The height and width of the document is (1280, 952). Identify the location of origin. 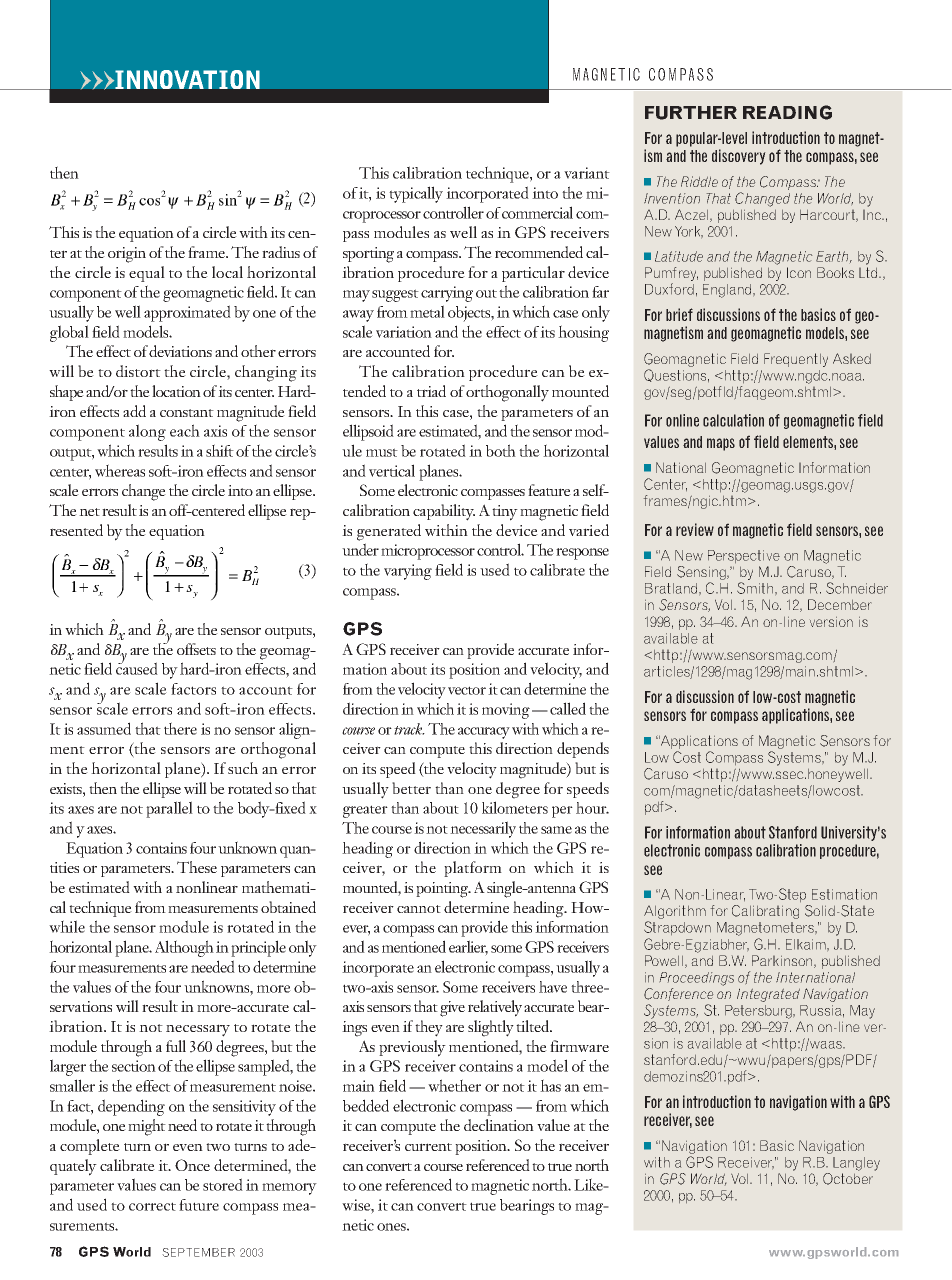
(127, 255).
